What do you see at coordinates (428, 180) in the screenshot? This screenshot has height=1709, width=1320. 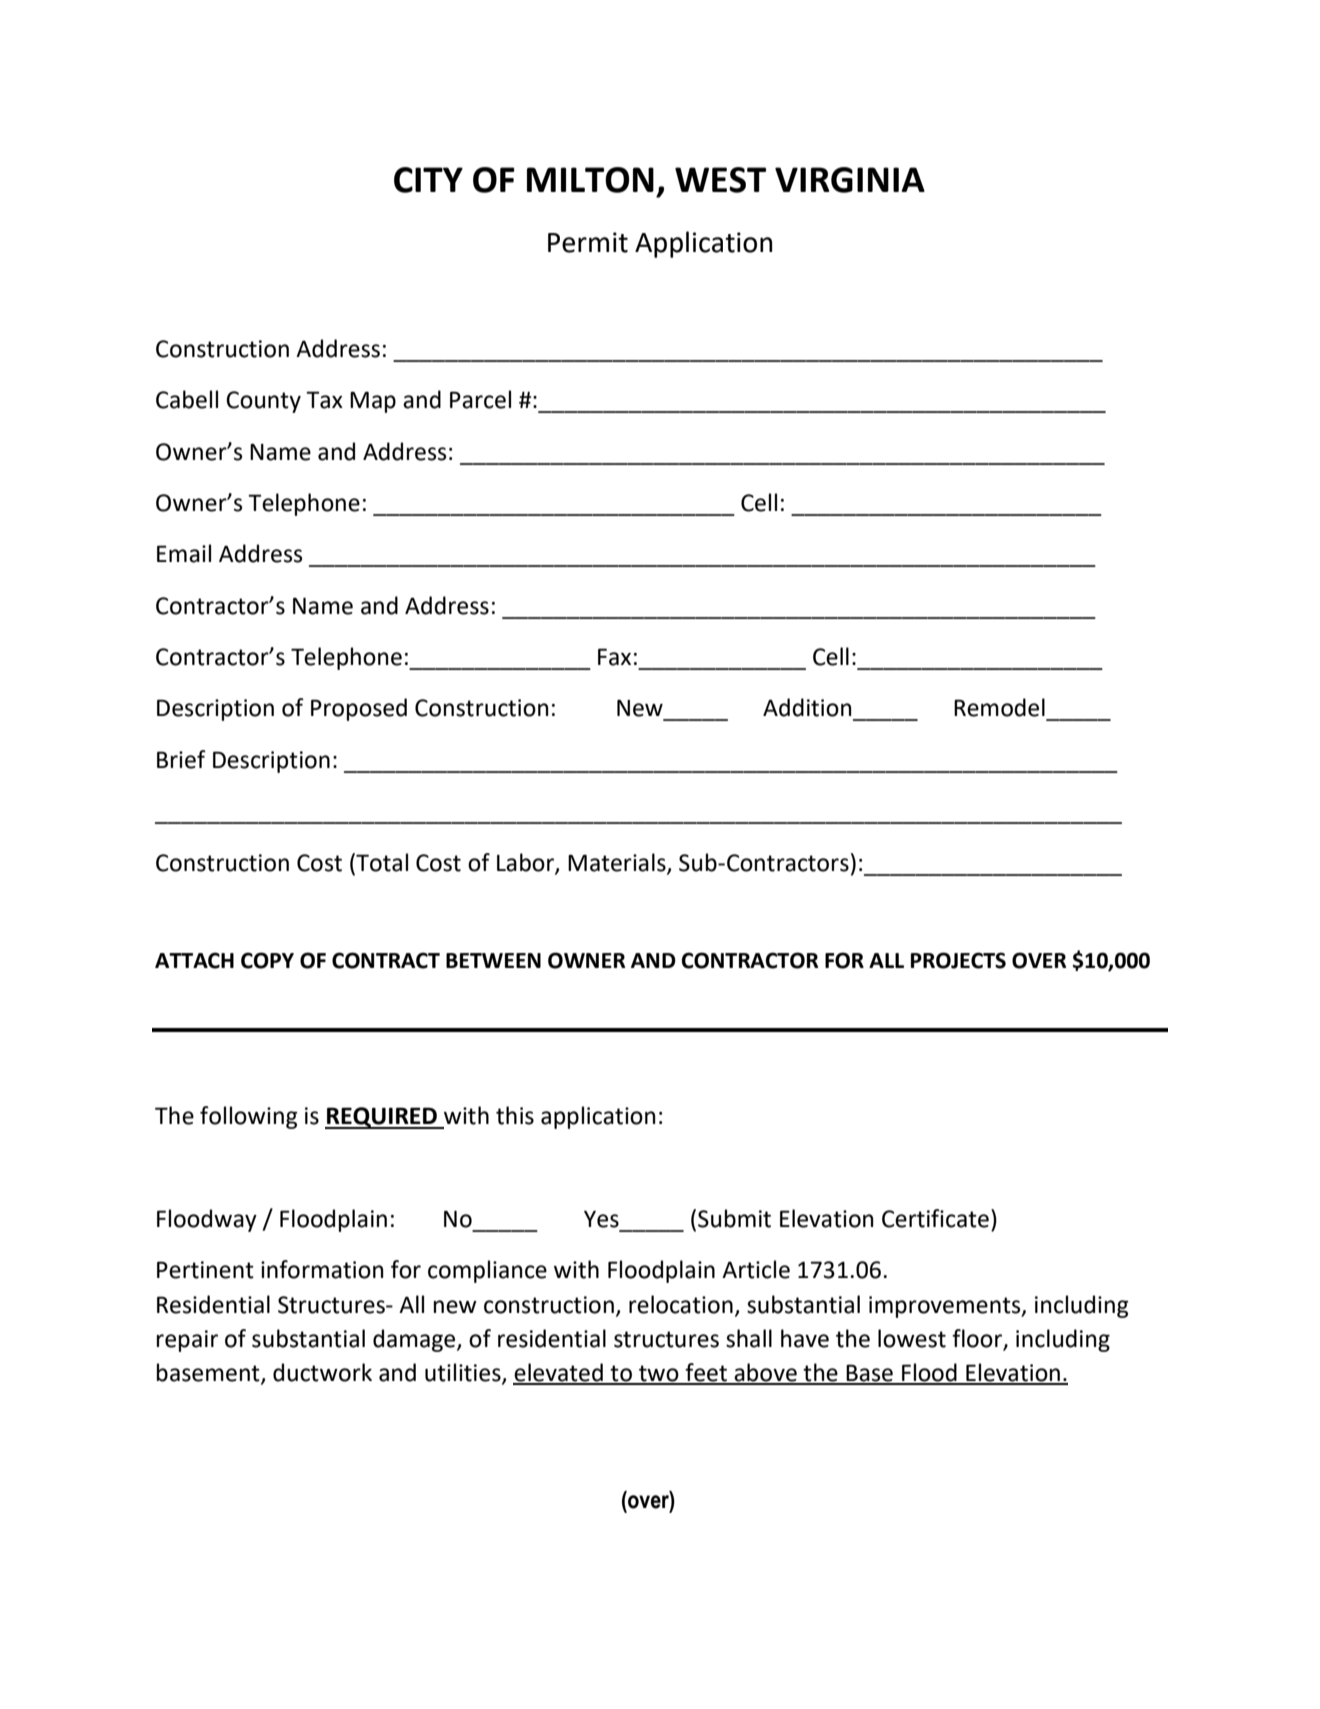 I see `CITY` at bounding box center [428, 180].
